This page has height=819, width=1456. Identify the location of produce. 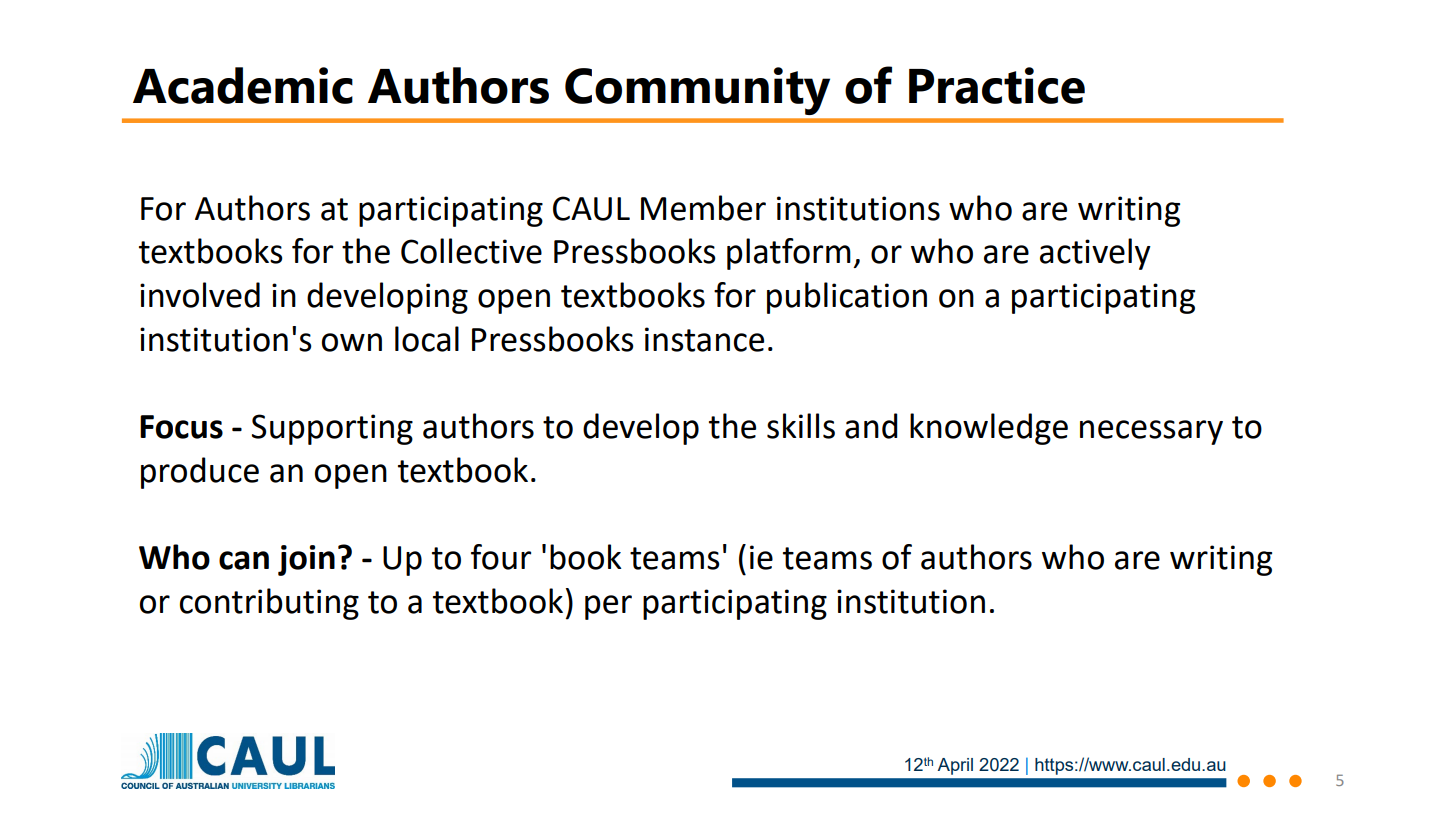
(200, 473).
